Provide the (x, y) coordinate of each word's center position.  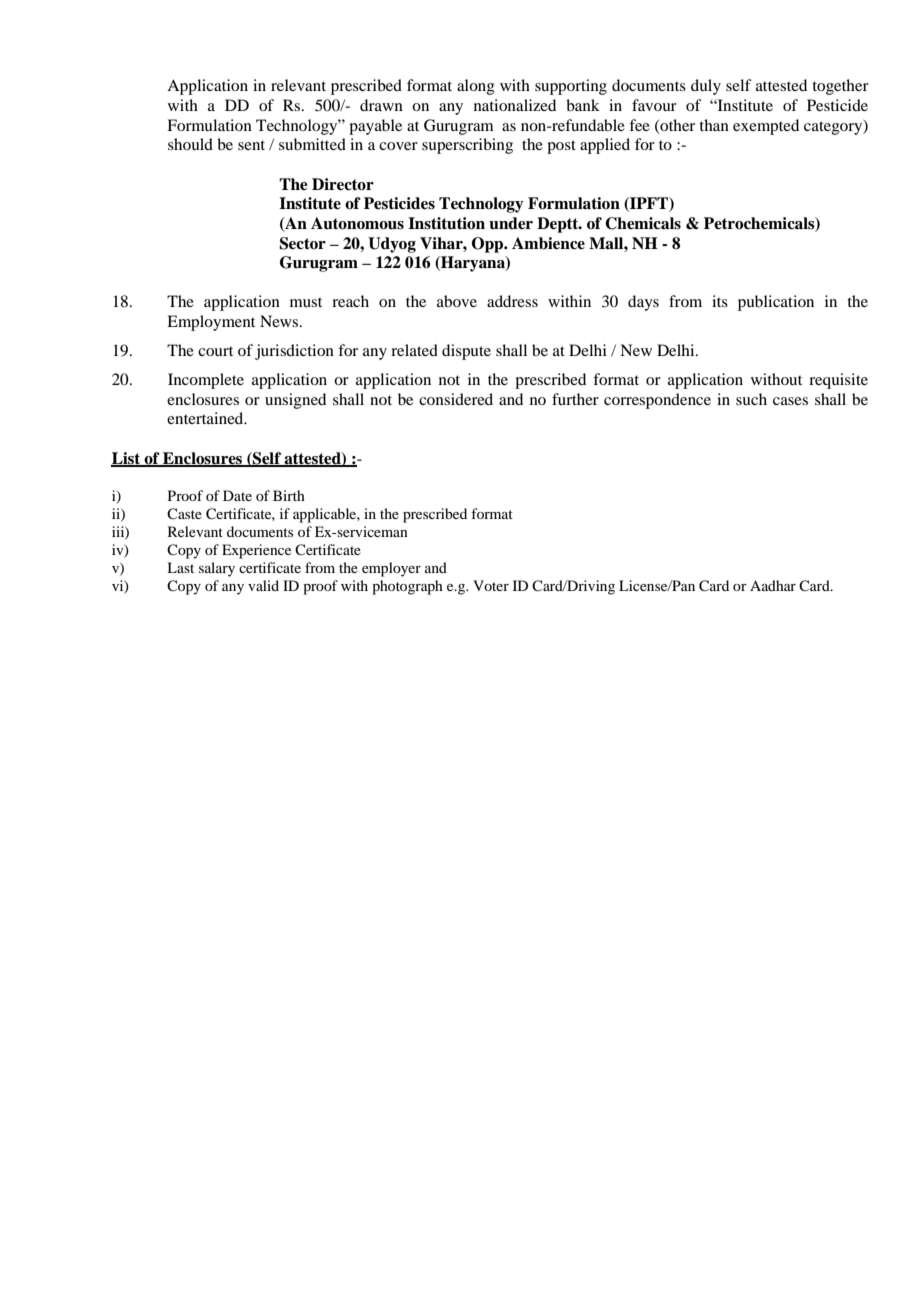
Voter (491, 585)
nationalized (515, 105)
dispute (466, 352)
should (190, 144)
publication (776, 303)
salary (217, 569)
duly (706, 87)
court (215, 351)
